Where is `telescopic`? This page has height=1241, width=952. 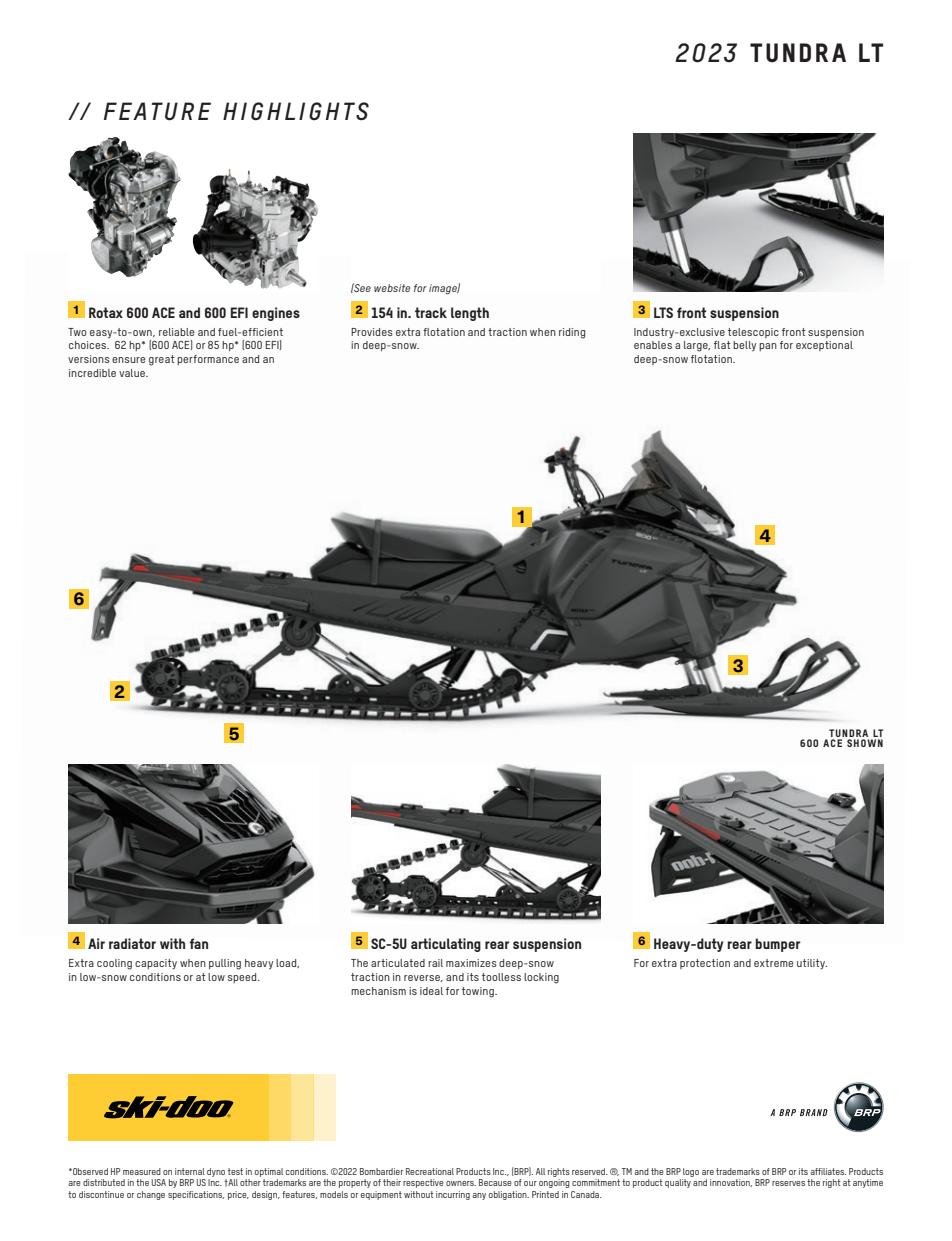
telescopic is located at coordinates (753, 333).
